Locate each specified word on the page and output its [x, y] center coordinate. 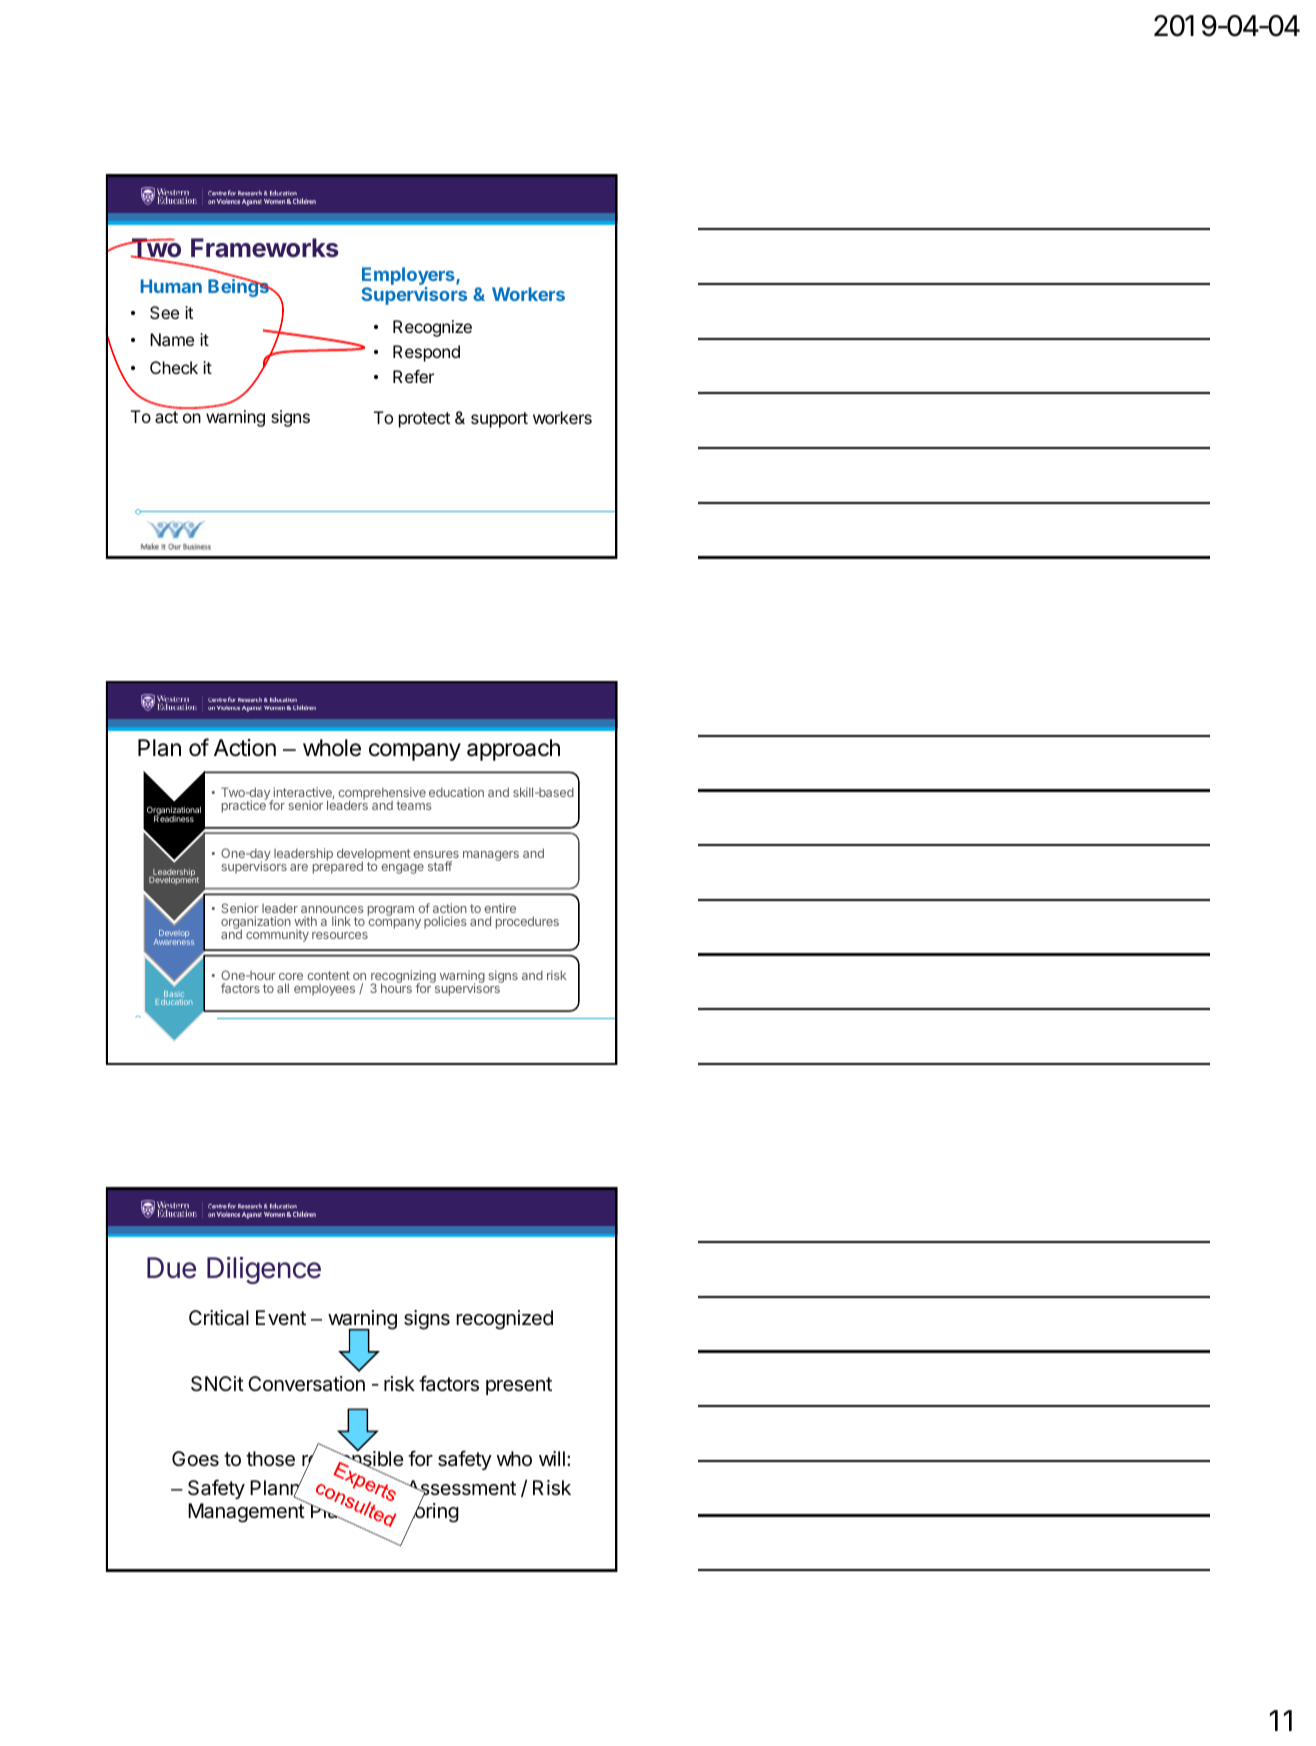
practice [244, 806]
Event [281, 1317]
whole [332, 748]
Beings [239, 287]
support [499, 420]
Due [171, 1268]
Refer [413, 376]
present [519, 1386]
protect [424, 420]
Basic [174, 995]
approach [513, 750]
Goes [195, 1459]
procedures [527, 922]
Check [174, 367]
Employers [409, 277]
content [328, 975]
